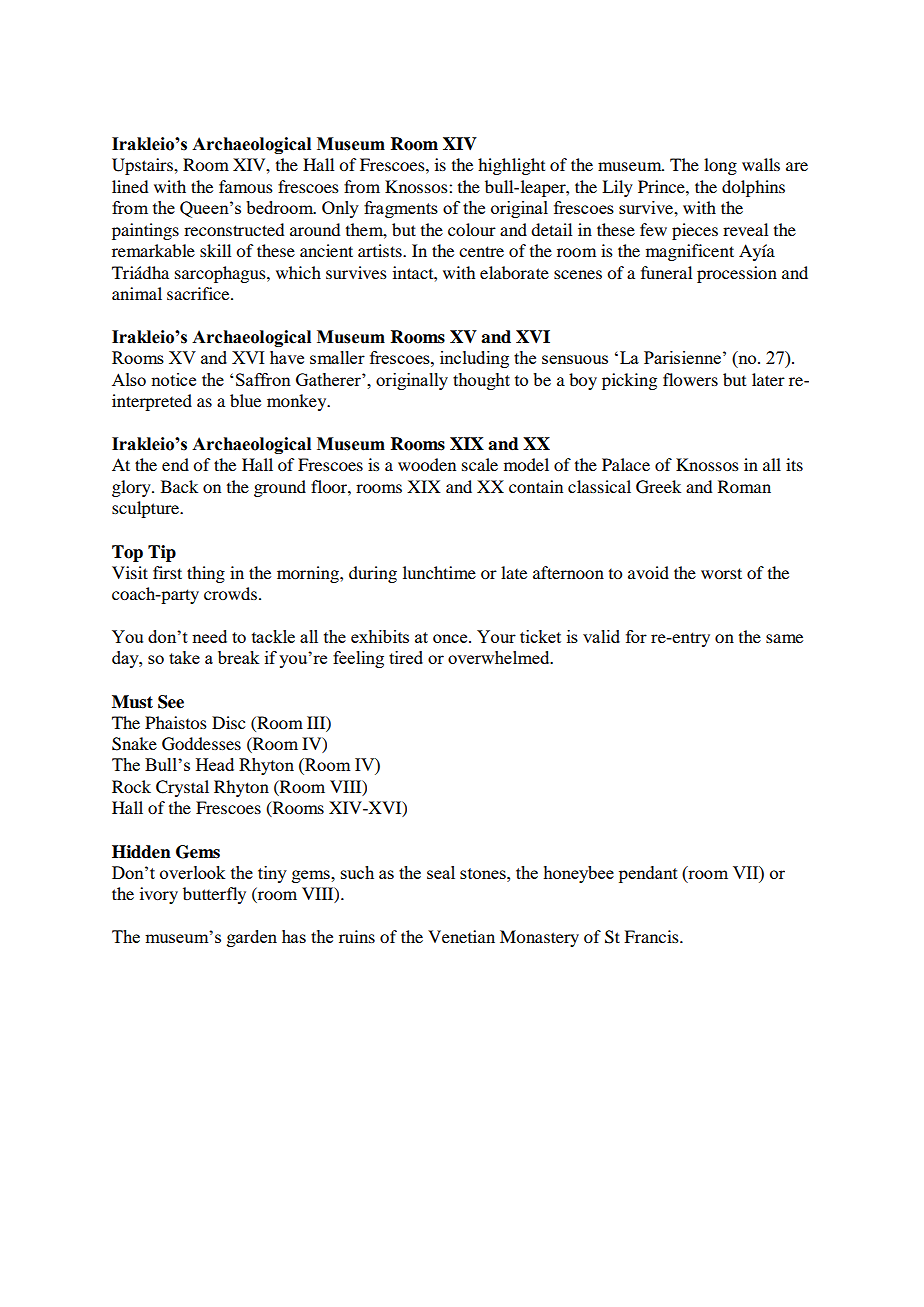 The width and height of the page is (924, 1307). I want to click on long, so click(720, 166).
